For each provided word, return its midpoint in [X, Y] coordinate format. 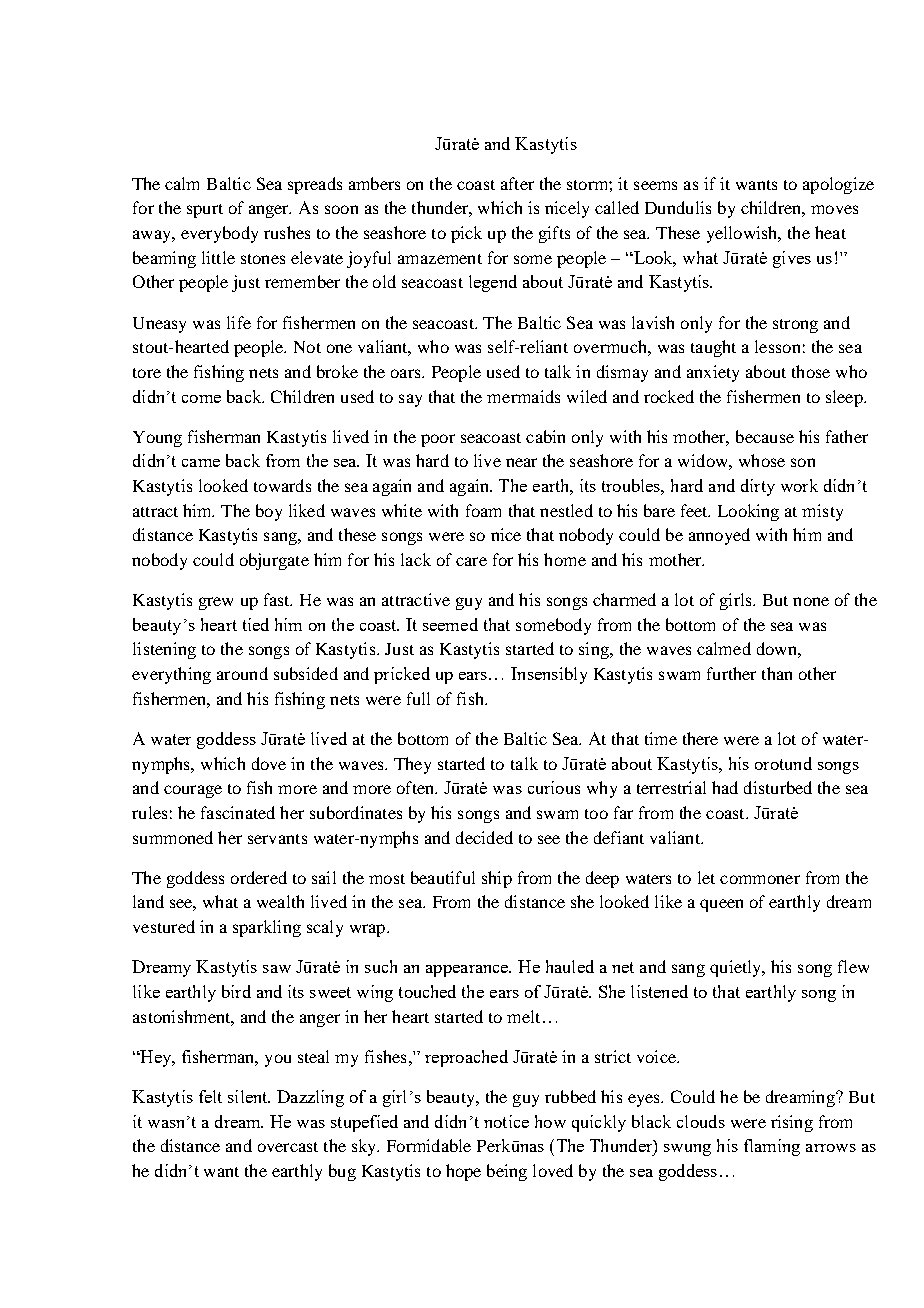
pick [466, 234]
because [765, 436]
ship [497, 879]
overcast [288, 1147]
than [777, 673]
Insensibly [549, 675]
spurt [205, 211]
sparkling [267, 928]
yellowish [743, 234]
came [201, 463]
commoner [760, 879]
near [521, 462]
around [242, 673]
